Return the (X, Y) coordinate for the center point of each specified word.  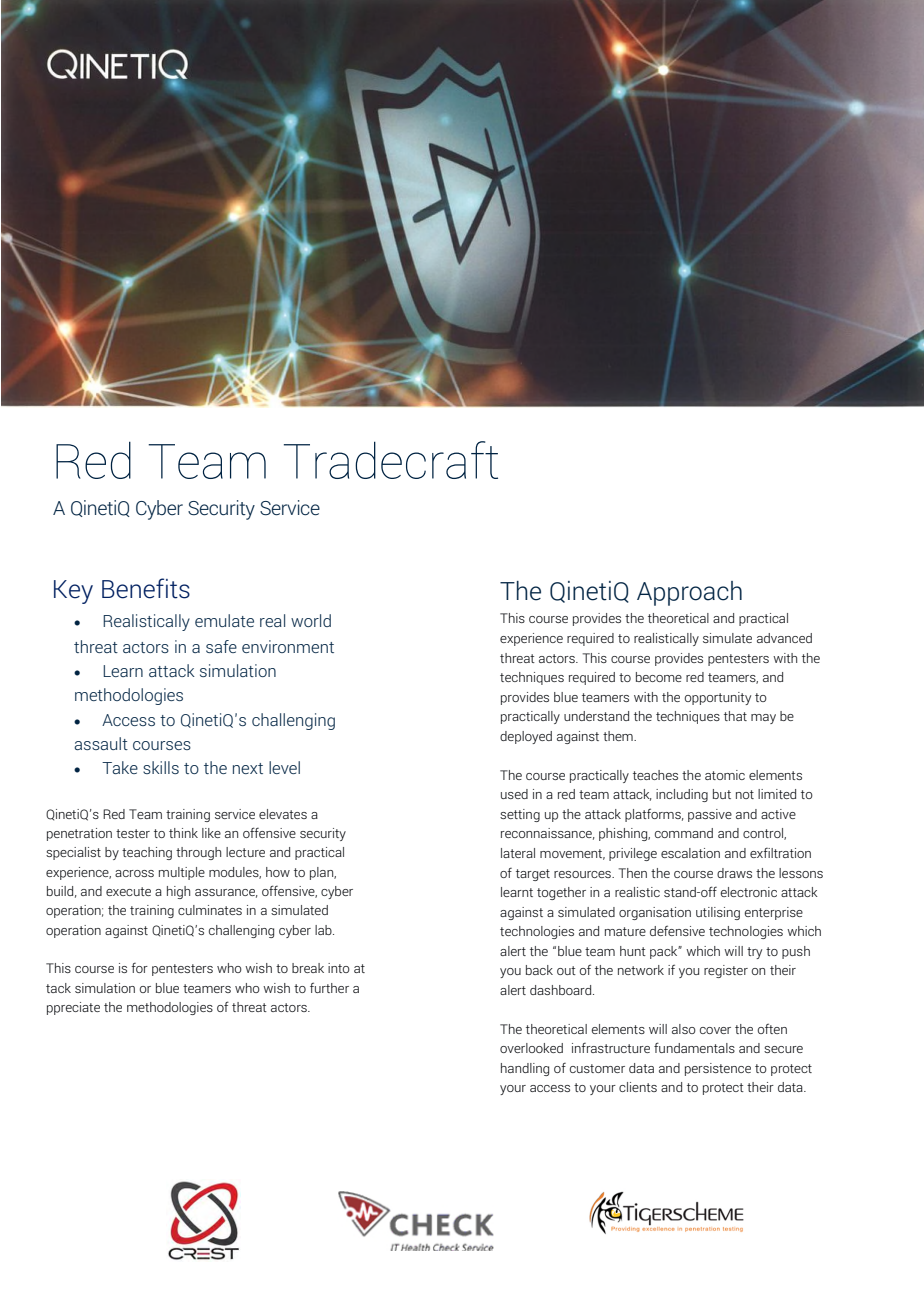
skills (161, 767)
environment (288, 646)
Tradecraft (391, 460)
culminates (210, 910)
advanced (784, 638)
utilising (718, 913)
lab (324, 930)
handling (525, 1069)
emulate (224, 620)
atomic (725, 775)
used (514, 794)
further (329, 987)
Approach (689, 593)
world (311, 620)
